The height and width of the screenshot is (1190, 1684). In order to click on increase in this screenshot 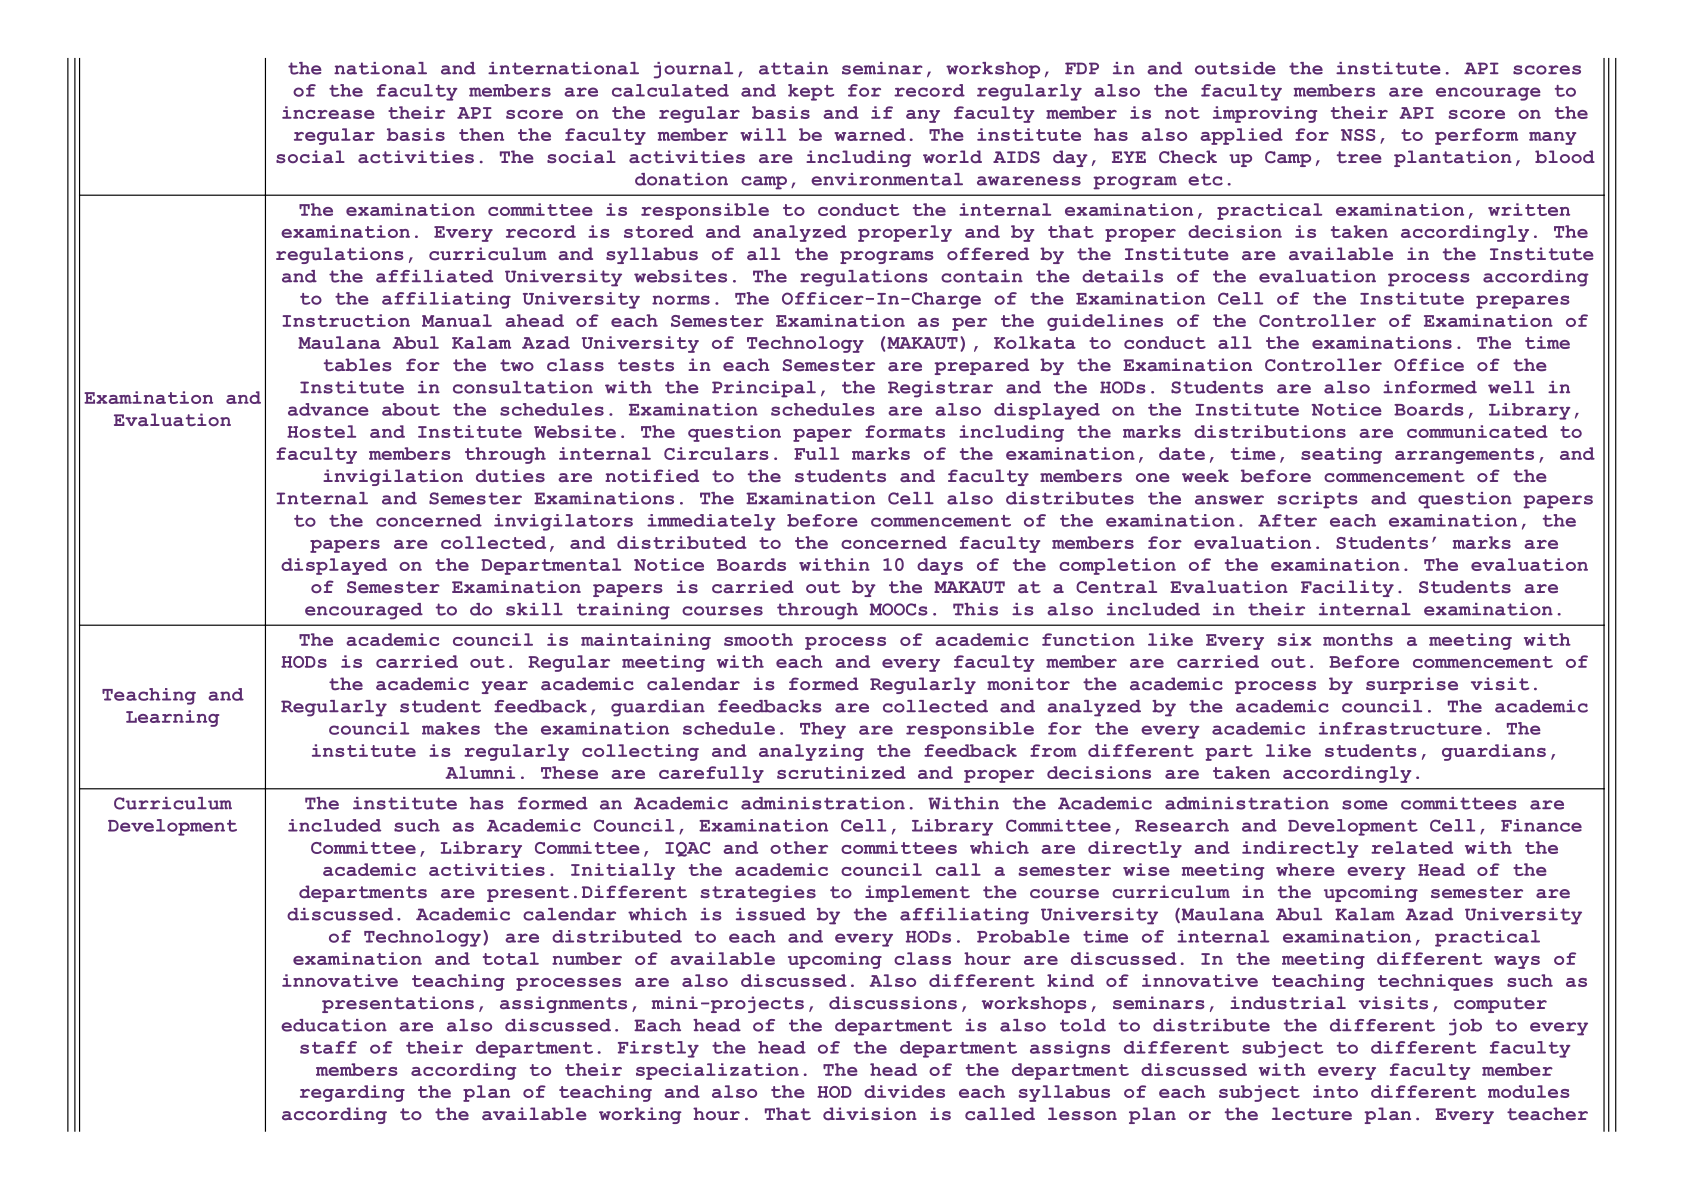, I will do `click(328, 112)`.
